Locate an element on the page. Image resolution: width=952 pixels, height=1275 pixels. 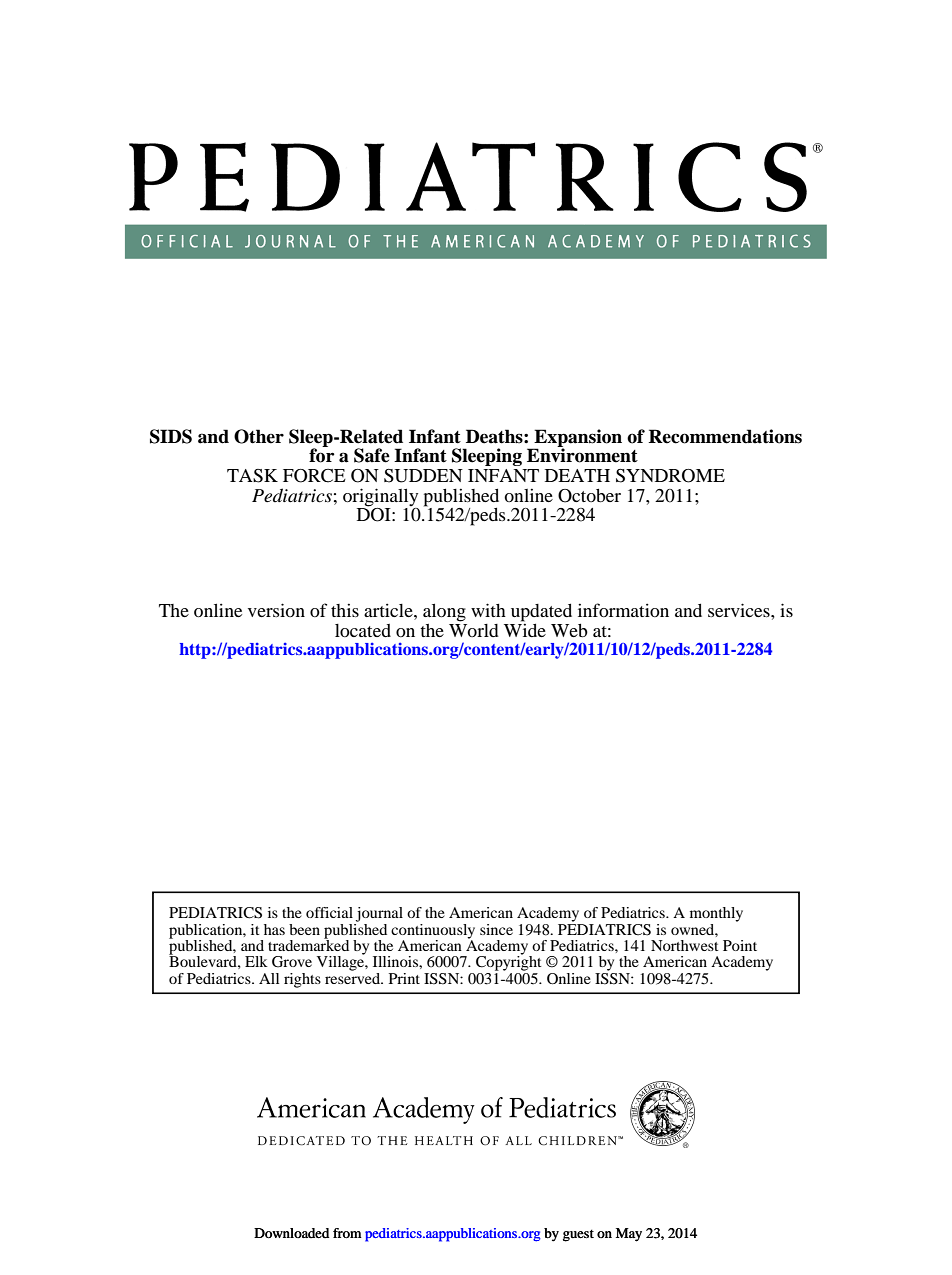
journal is located at coordinates (379, 914).
